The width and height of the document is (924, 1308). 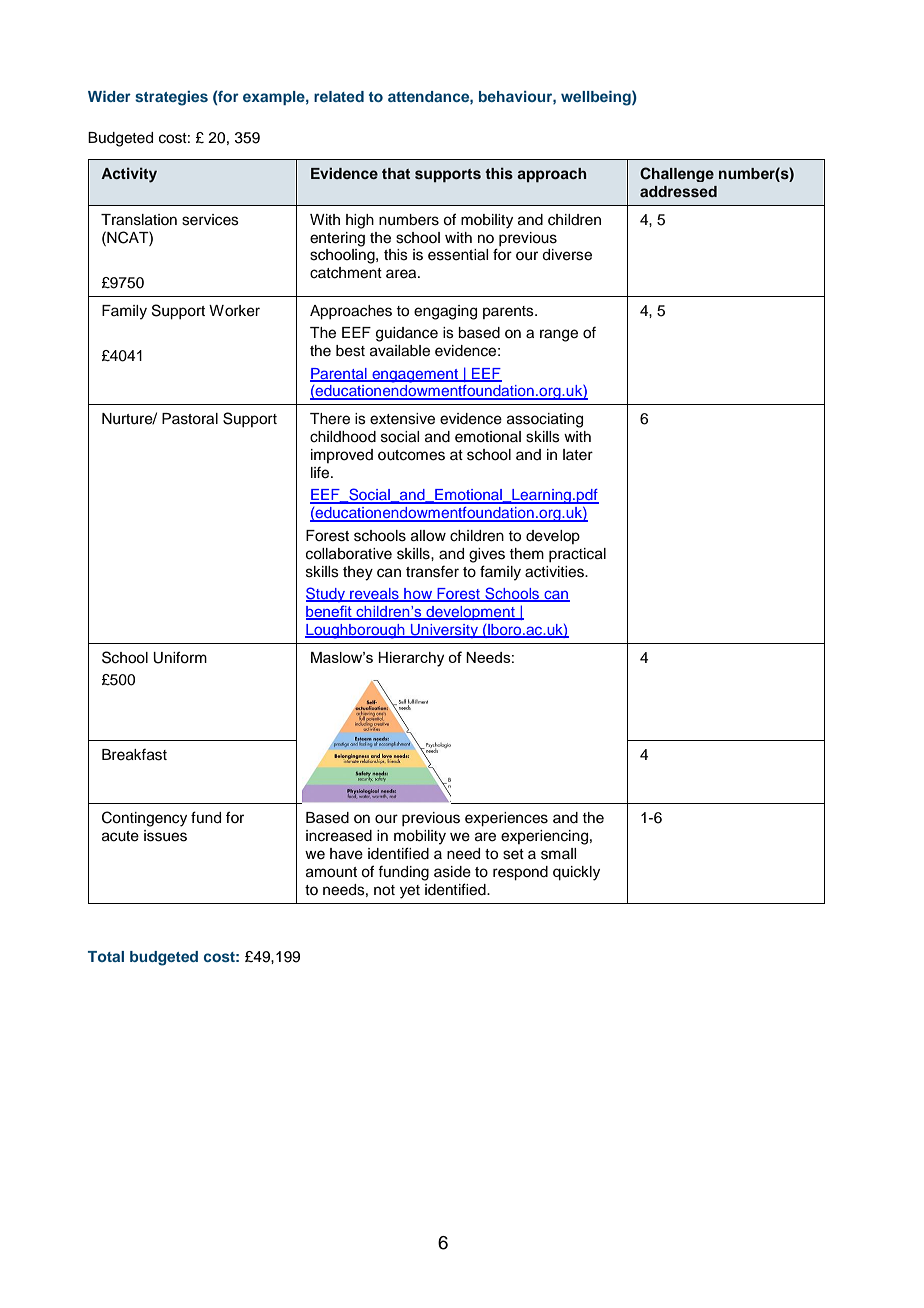 What do you see at coordinates (171, 98) in the document?
I see `strategies` at bounding box center [171, 98].
